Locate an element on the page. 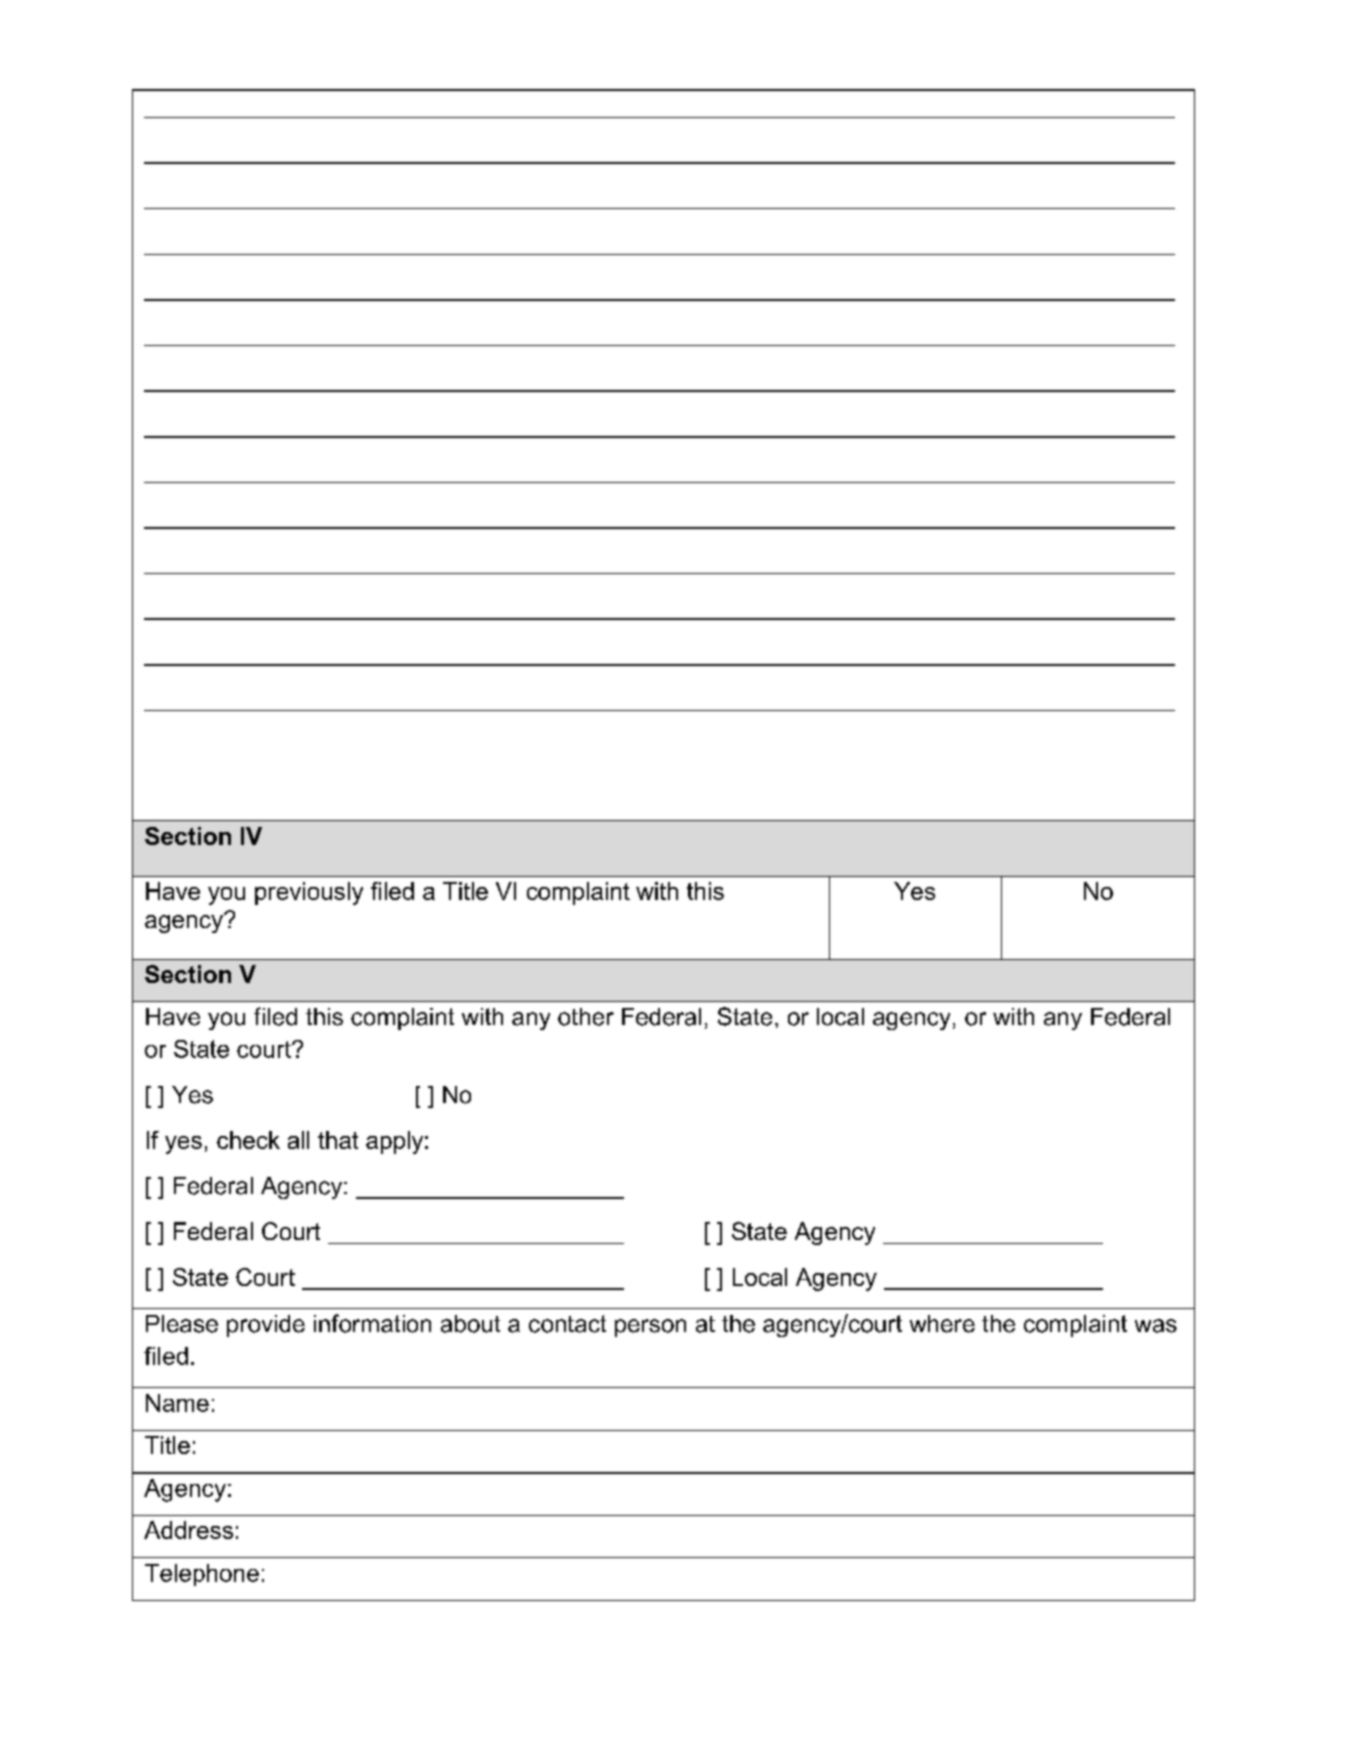  check is located at coordinates (248, 1140).
